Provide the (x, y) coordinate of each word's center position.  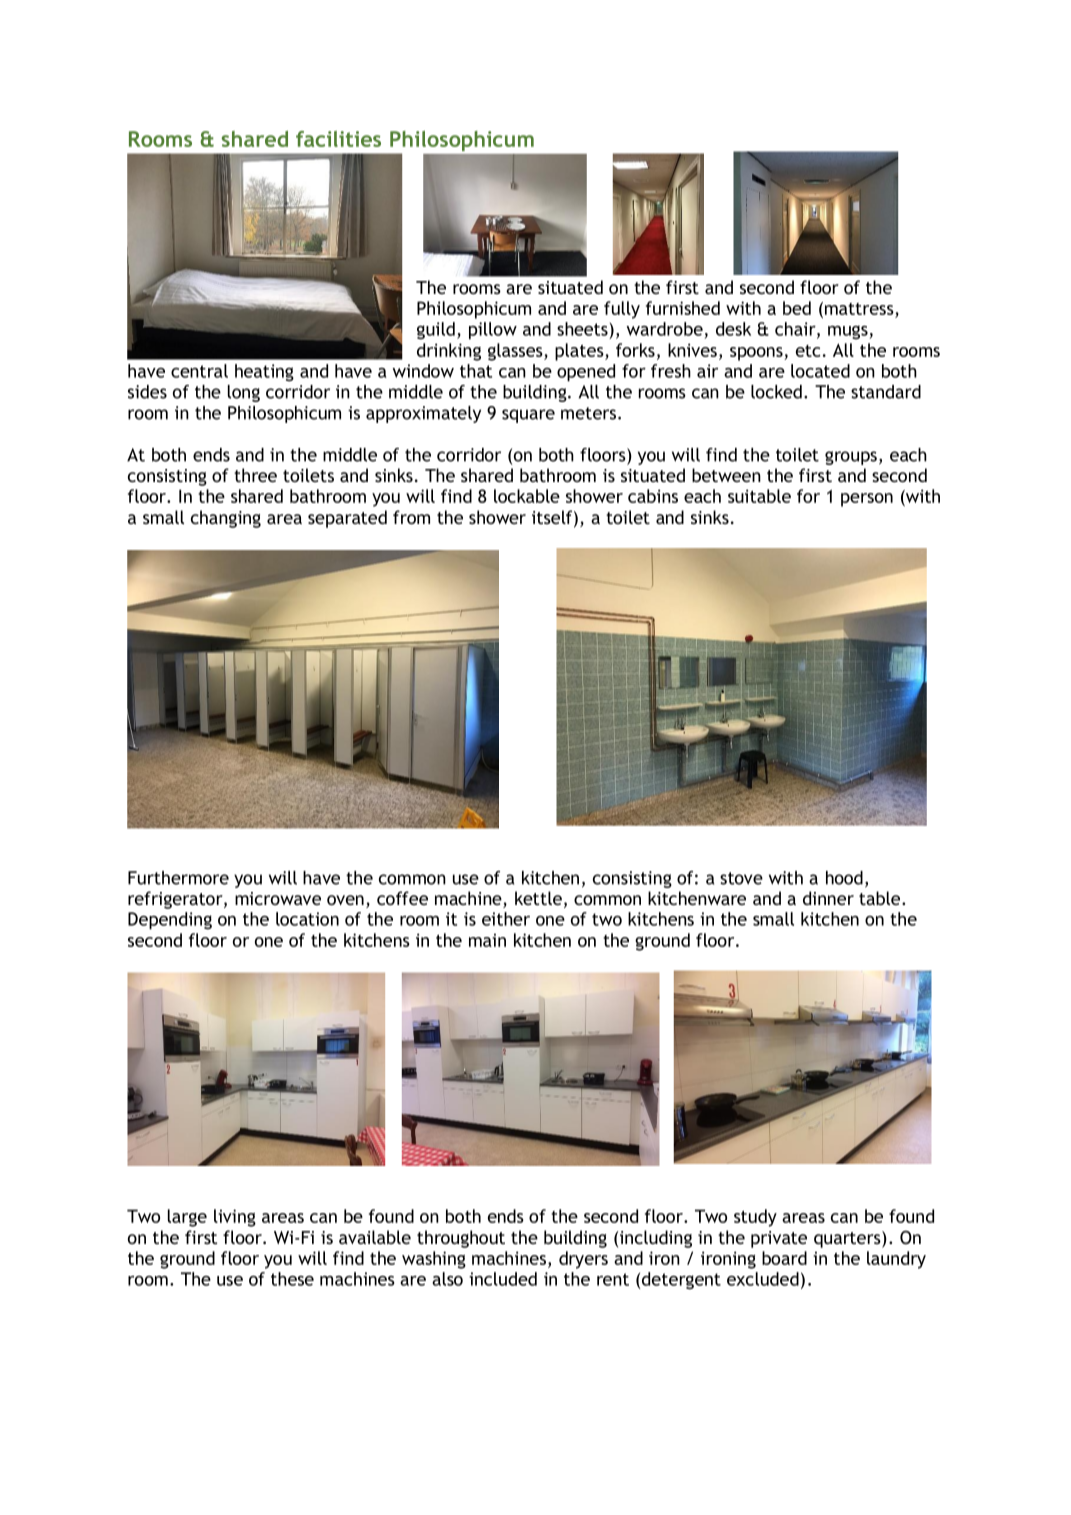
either (506, 919)
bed (797, 308)
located (820, 371)
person (867, 500)
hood (844, 878)
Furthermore (178, 878)
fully (622, 310)
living (235, 1218)
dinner (828, 898)
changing (226, 519)
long (244, 393)
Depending (170, 921)
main (487, 940)
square (528, 416)
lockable (527, 496)
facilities (338, 139)
